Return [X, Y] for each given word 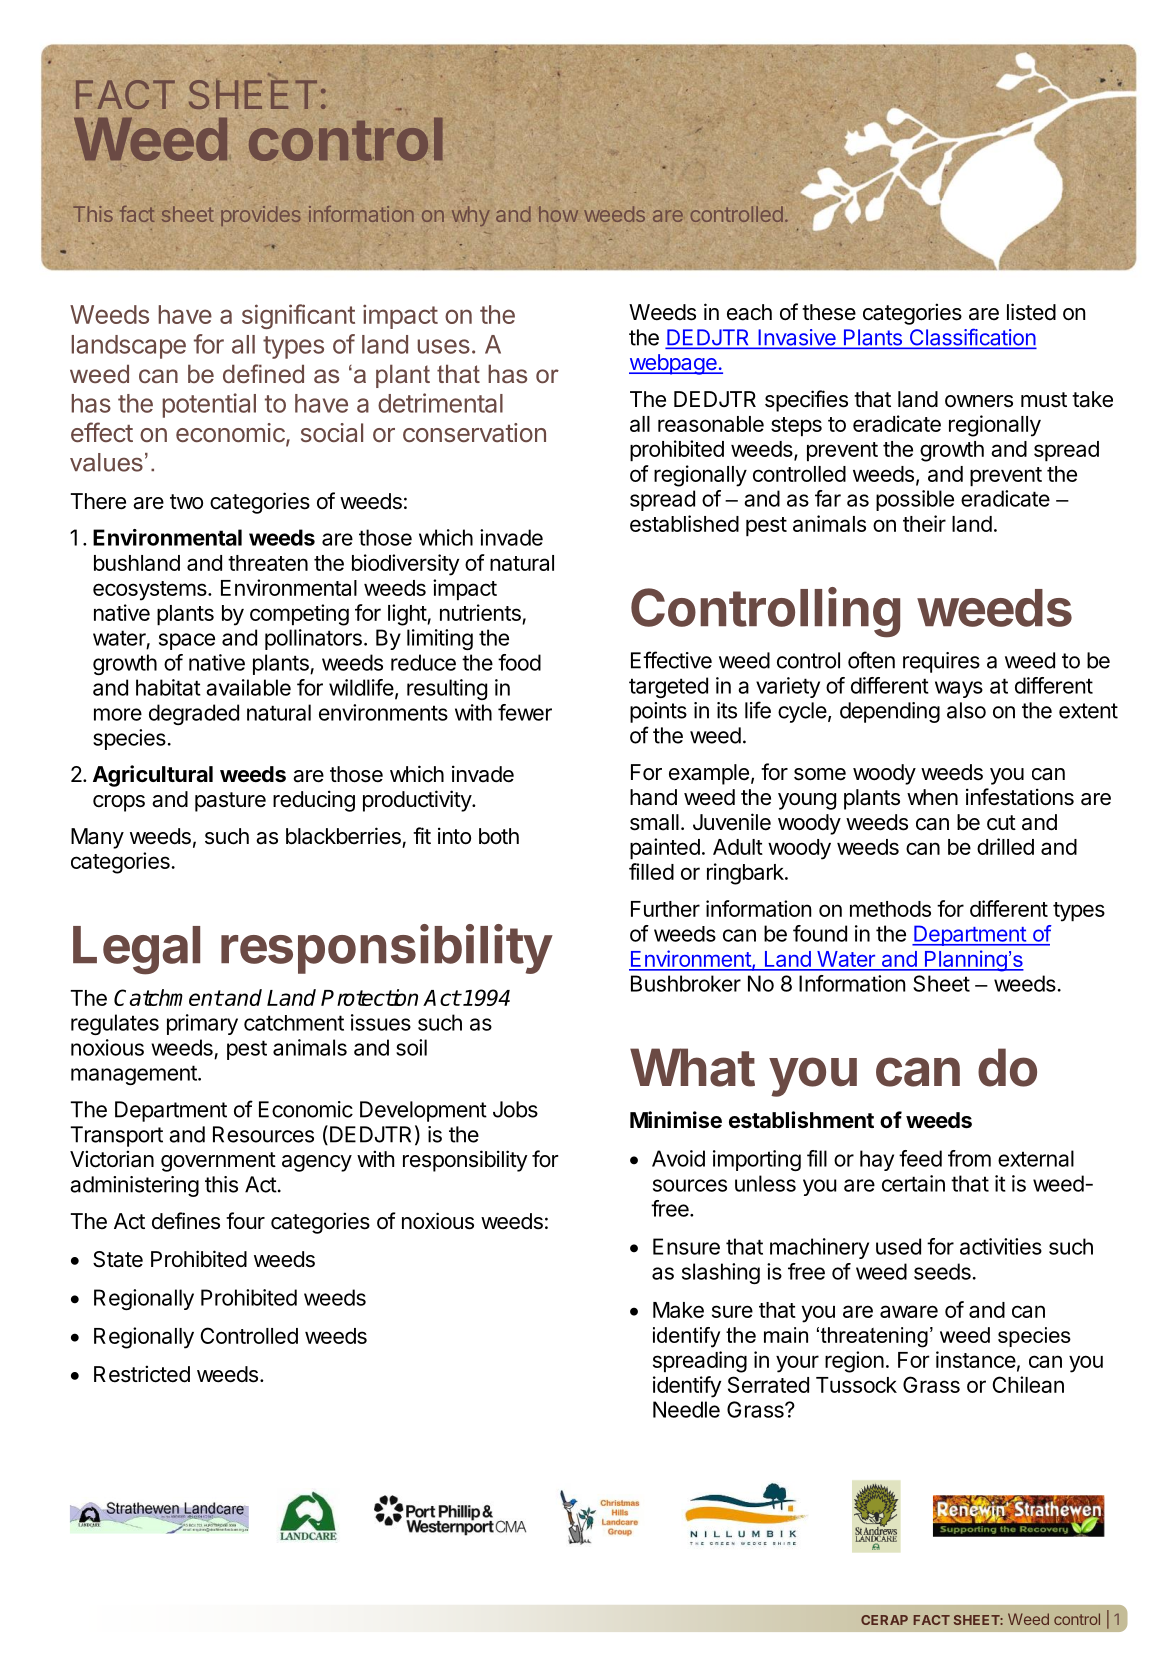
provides [260, 216]
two [186, 501]
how [558, 214]
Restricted [142, 1374]
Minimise [676, 1120]
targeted [668, 687]
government [218, 1162]
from [969, 1158]
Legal [136, 950]
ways [959, 689]
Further [665, 909]
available [248, 687]
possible [915, 500]
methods [890, 909]
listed [1031, 312]
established [684, 523]
